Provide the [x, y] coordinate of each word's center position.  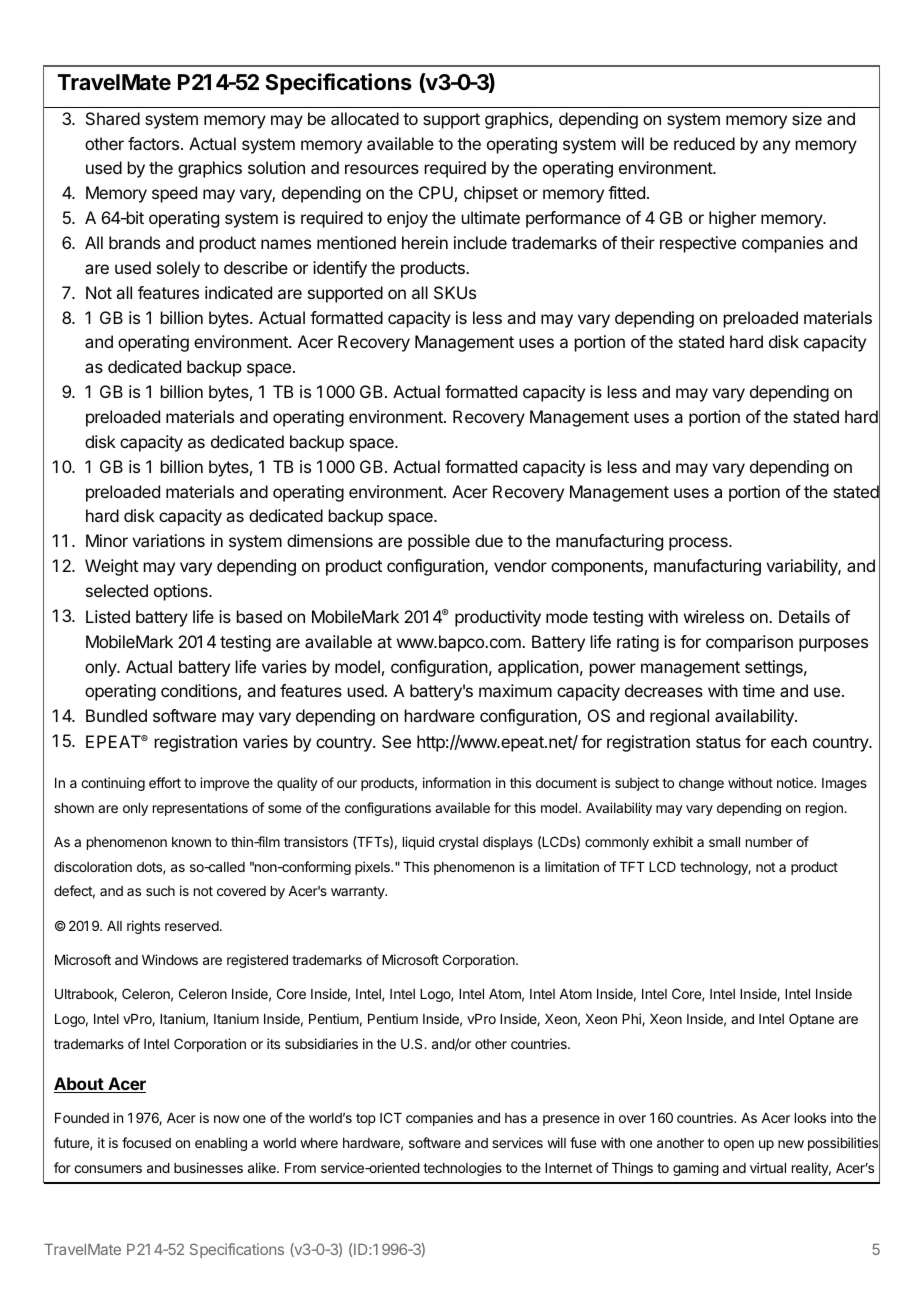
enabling [221, 1144]
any [776, 147]
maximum [515, 690]
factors [155, 143]
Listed [108, 616]
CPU [436, 192]
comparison [749, 643]
